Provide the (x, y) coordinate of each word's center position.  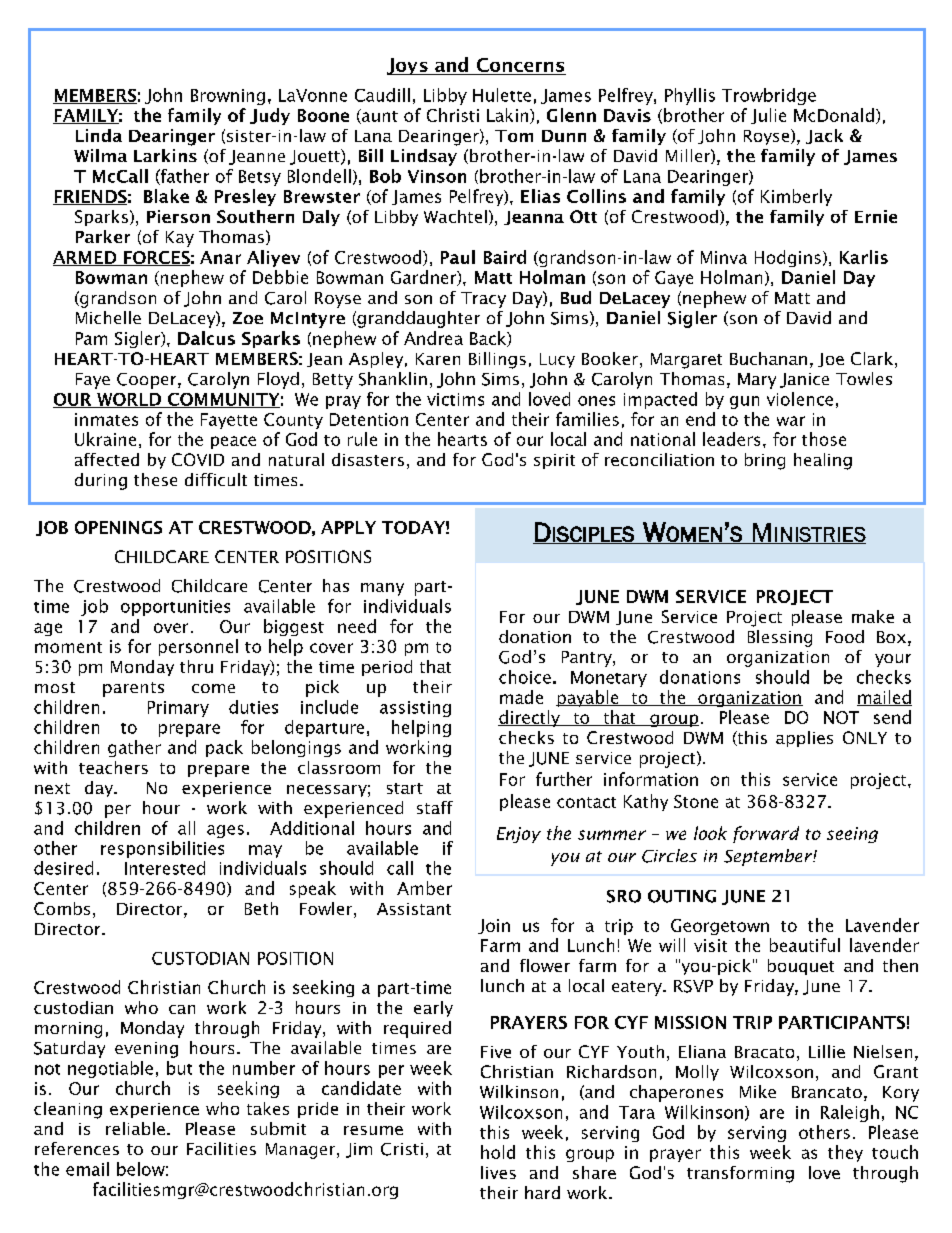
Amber (424, 888)
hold (498, 1152)
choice (525, 677)
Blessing (780, 638)
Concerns (520, 66)
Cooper (148, 381)
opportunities (175, 608)
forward (766, 834)
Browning (228, 97)
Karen (438, 359)
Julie (768, 116)
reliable (135, 1128)
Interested (165, 868)
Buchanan (768, 358)
